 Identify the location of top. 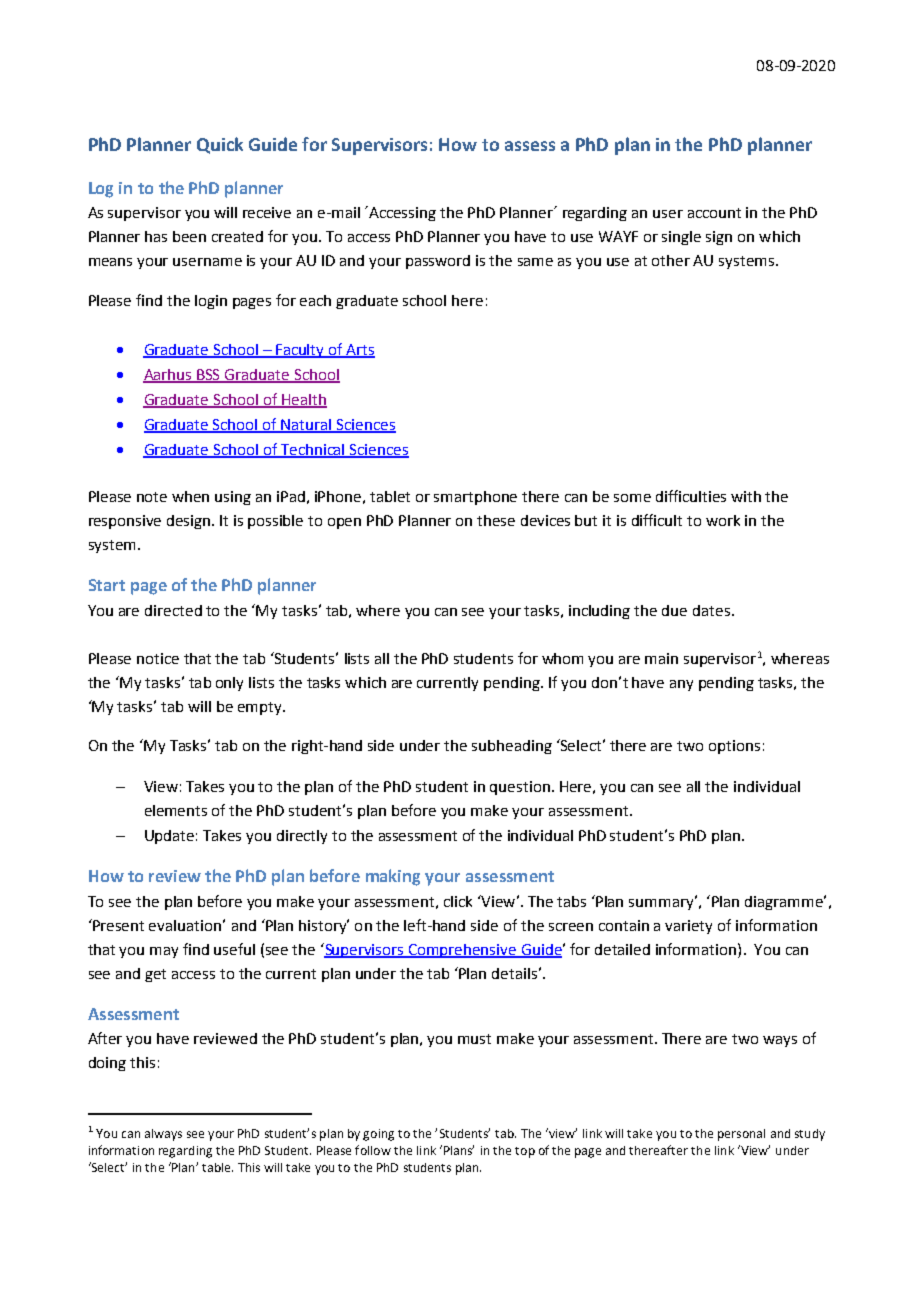
(525, 1152).
